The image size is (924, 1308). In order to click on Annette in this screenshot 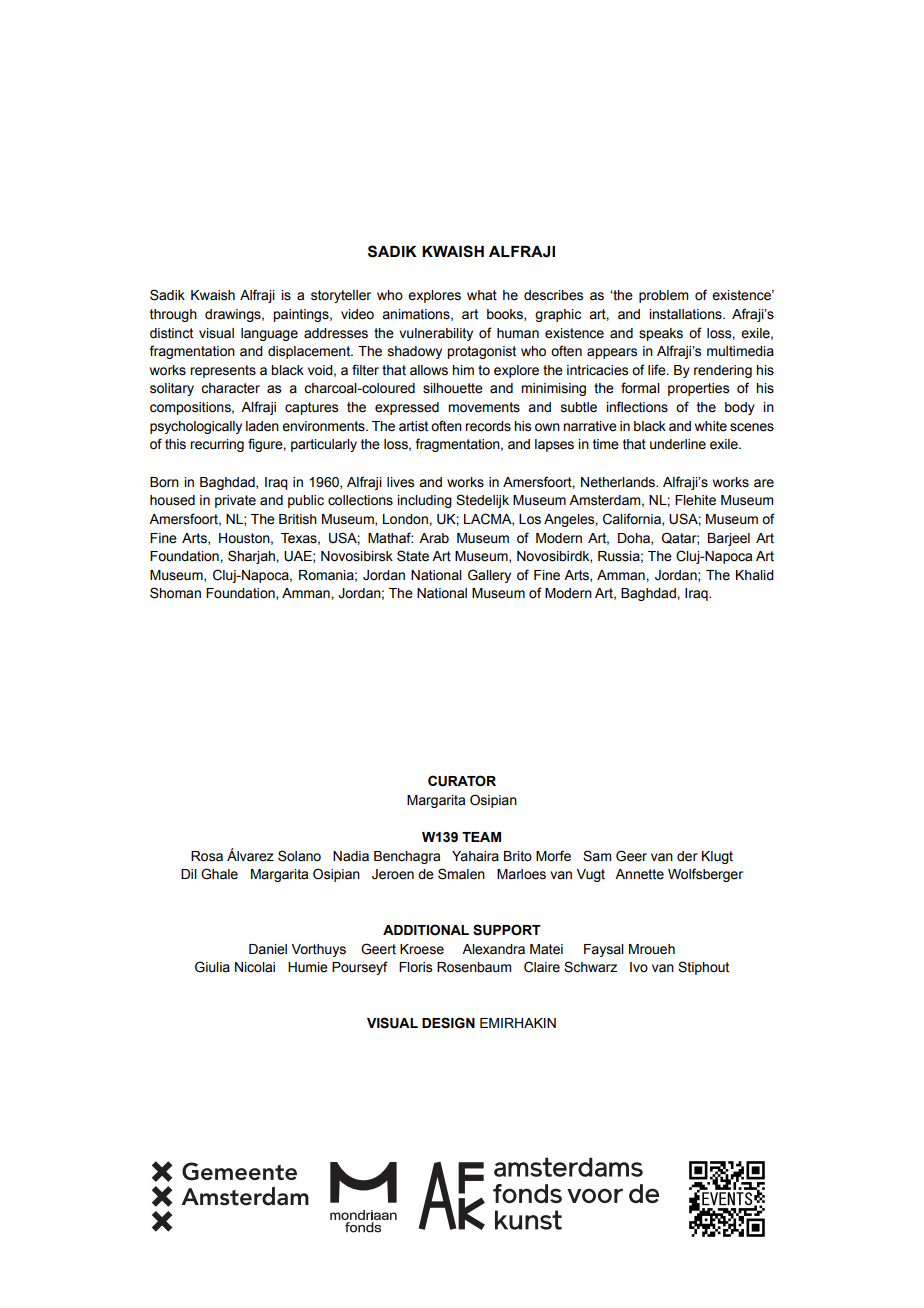, I will do `click(639, 874)`.
